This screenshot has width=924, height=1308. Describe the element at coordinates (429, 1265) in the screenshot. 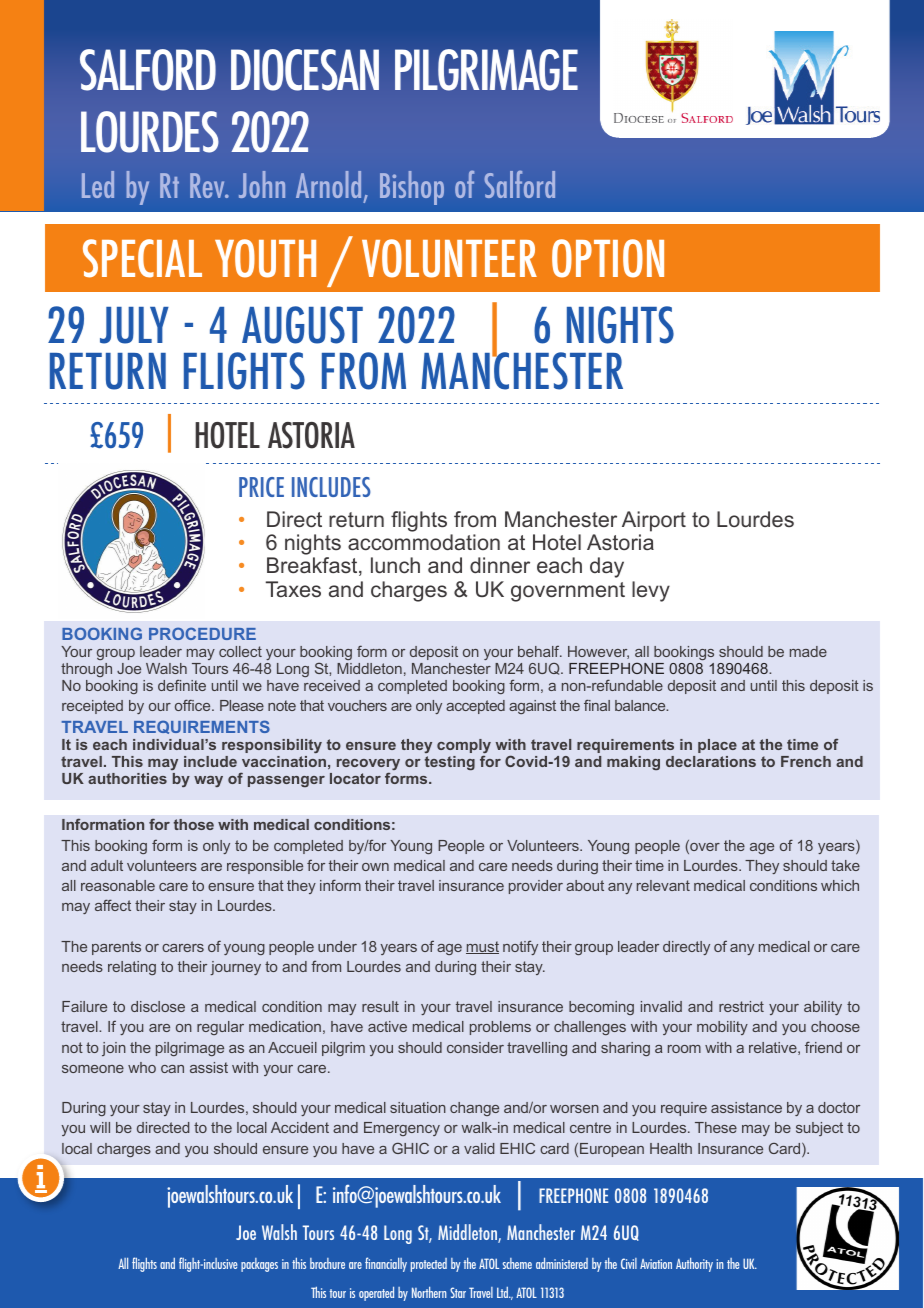

I see `protected` at that location.
